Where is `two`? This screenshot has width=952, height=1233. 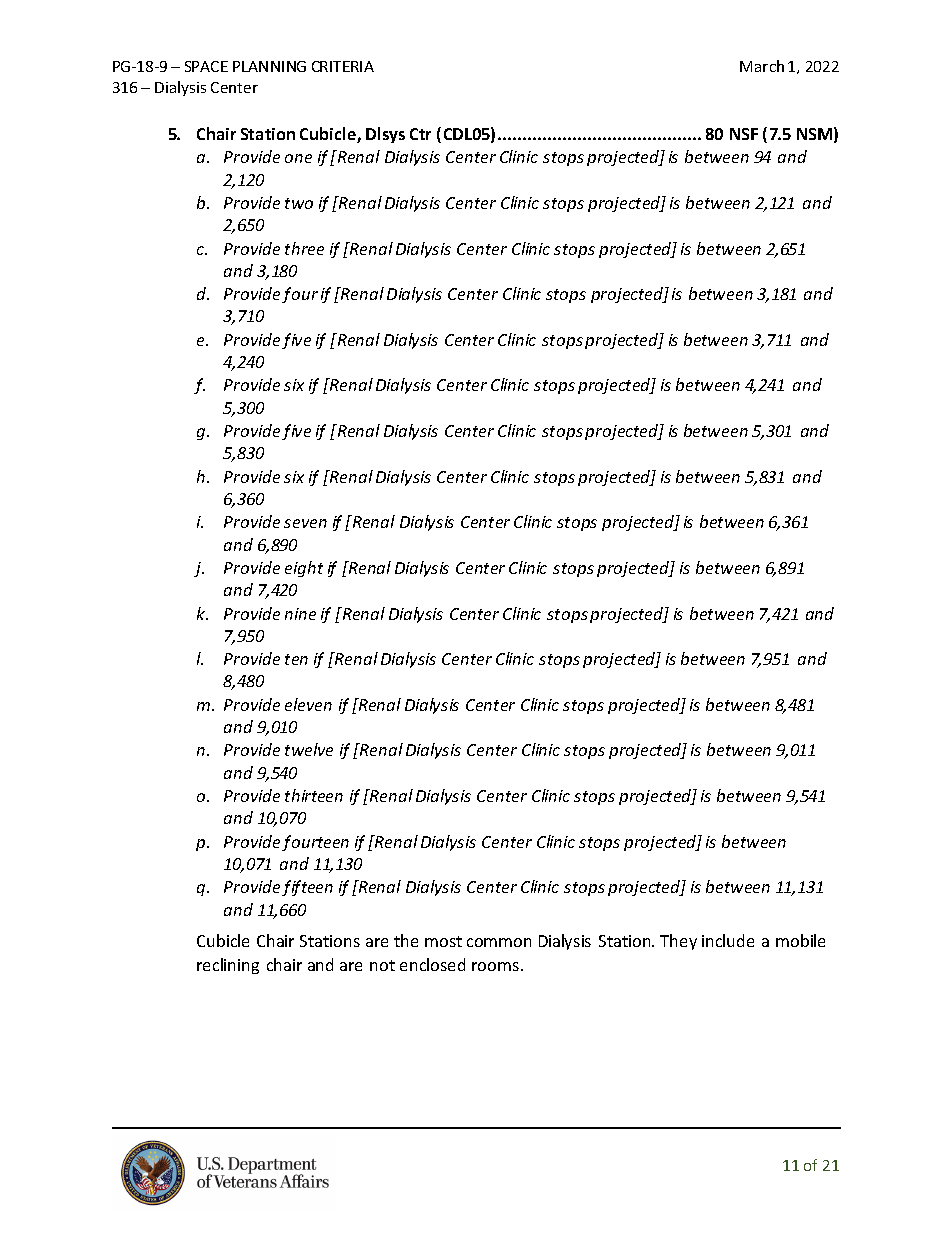 two is located at coordinates (299, 203).
